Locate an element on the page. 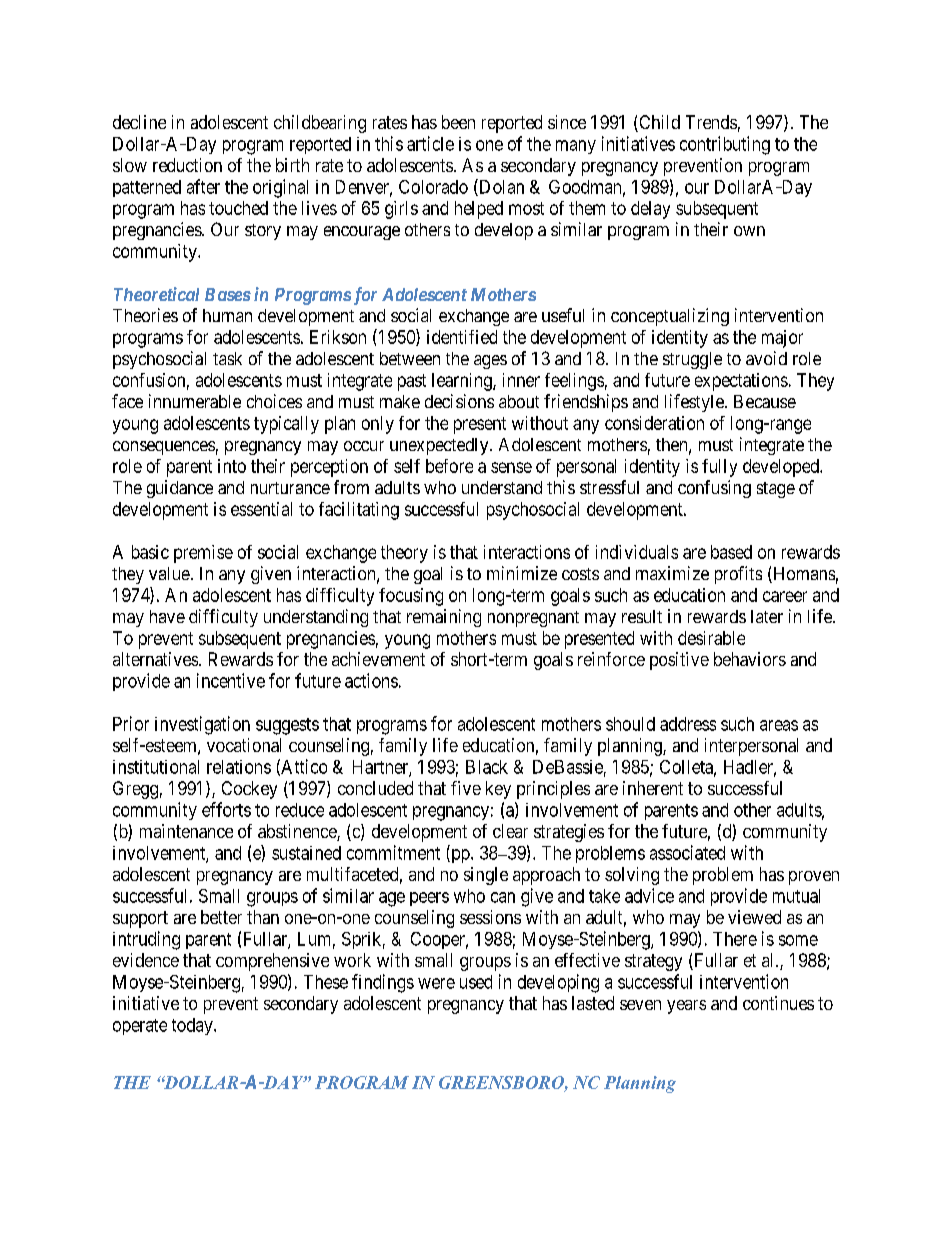 This document has height=1233, width=952. task is located at coordinates (227, 358).
